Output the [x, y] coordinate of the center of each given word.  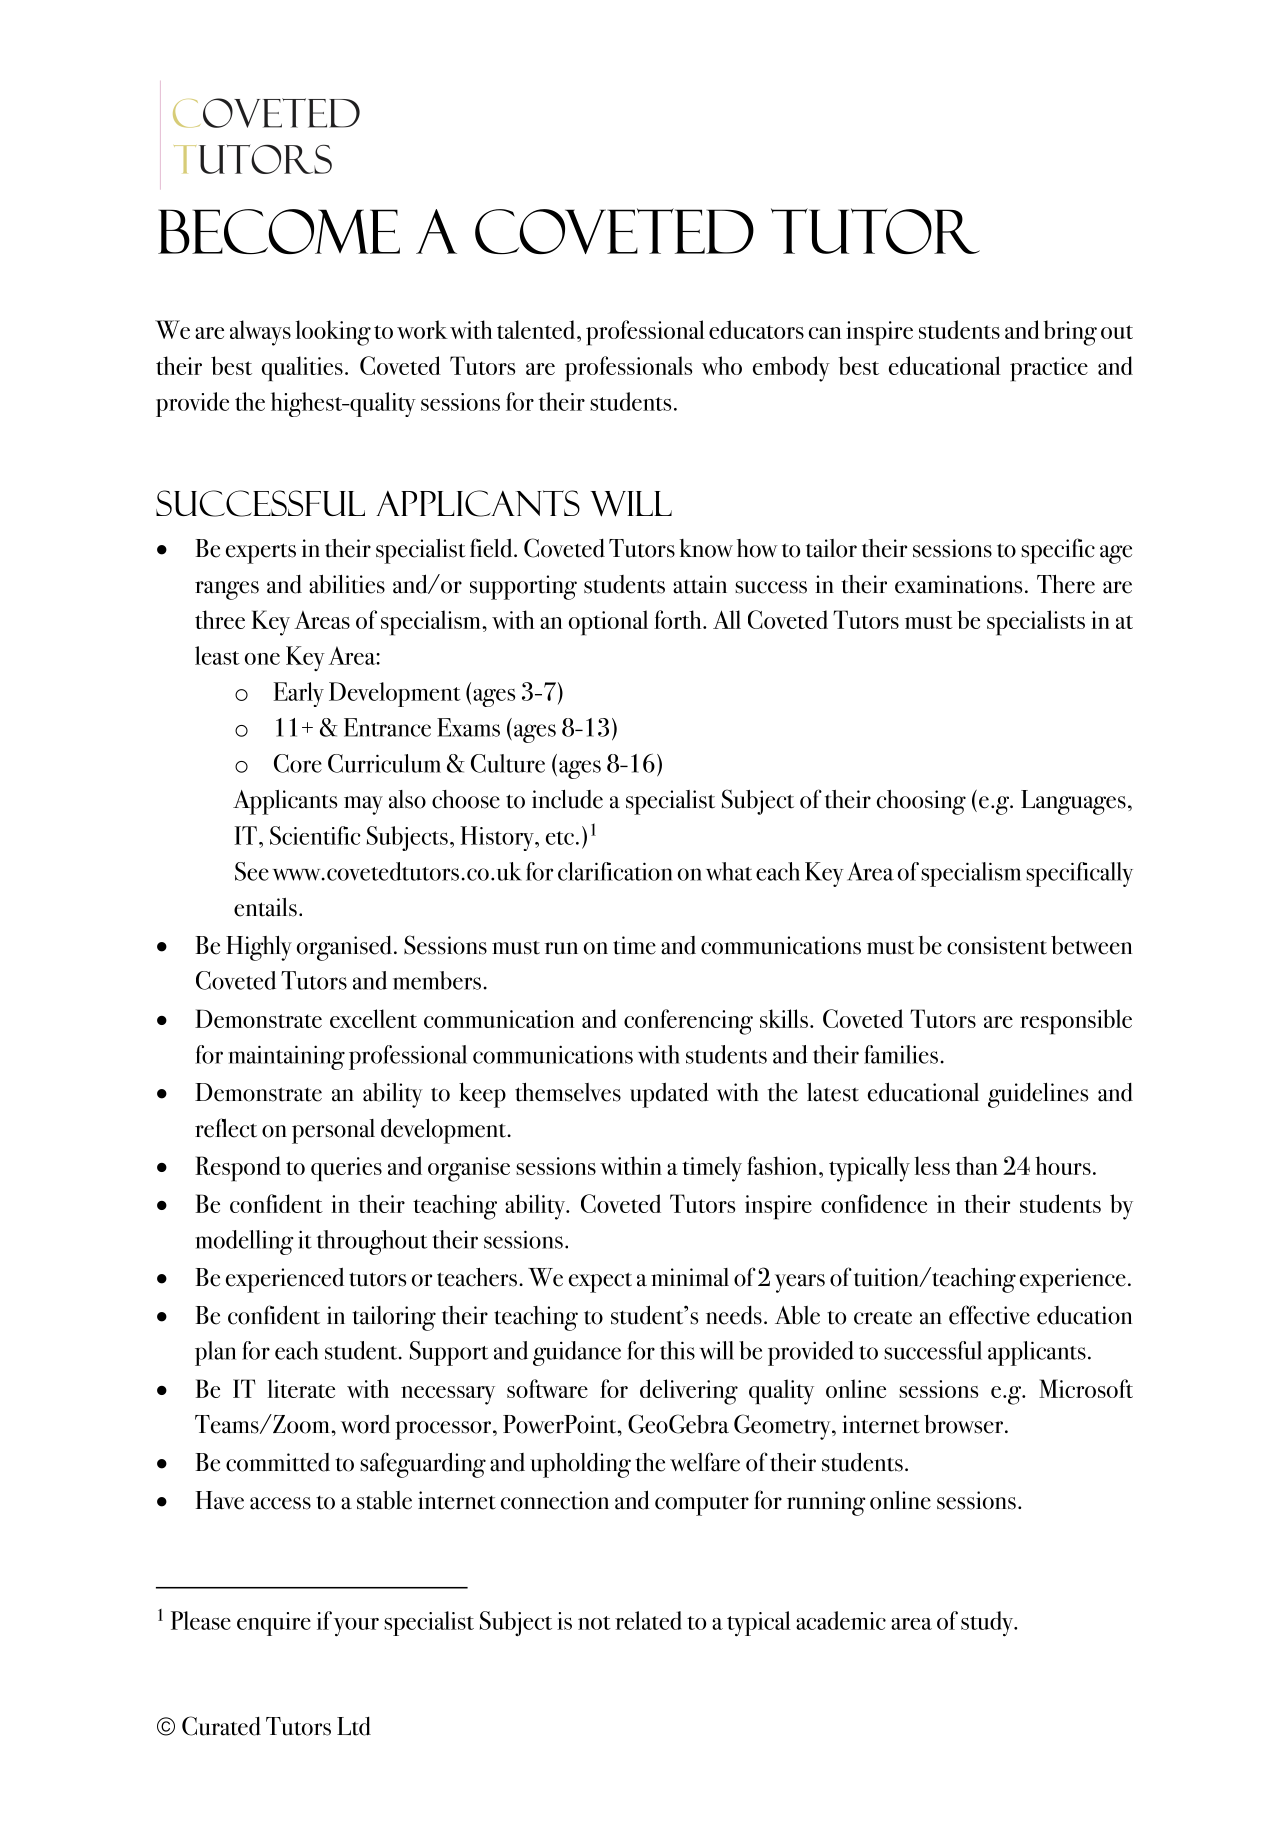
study [988, 1623]
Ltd [354, 1726]
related [648, 1620]
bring [1070, 333]
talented [537, 329]
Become [279, 231]
